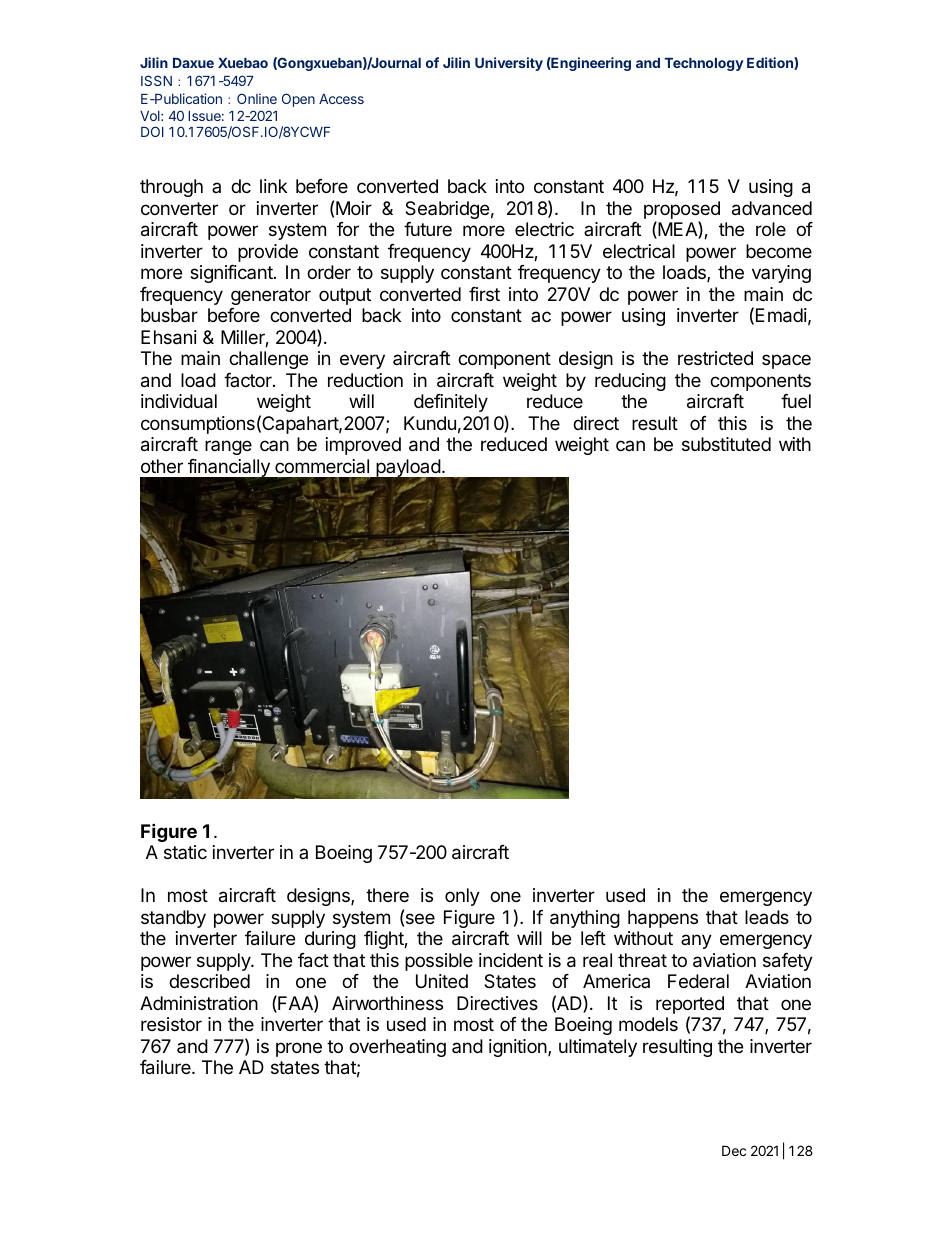  What do you see at coordinates (703, 64) in the page?
I see `Technology` at bounding box center [703, 64].
